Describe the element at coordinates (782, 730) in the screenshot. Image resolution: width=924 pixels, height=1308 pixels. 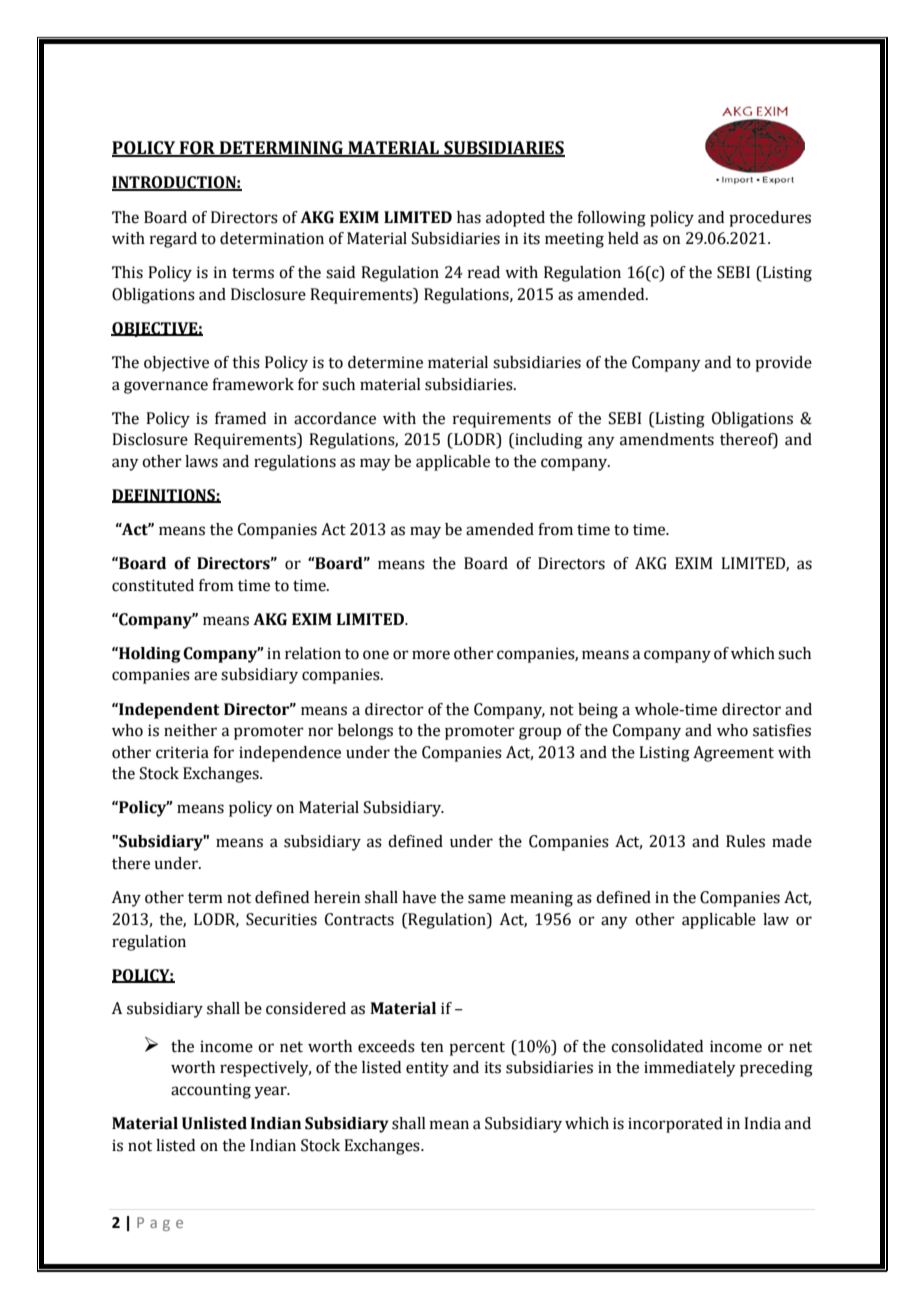
I see `satisfies` at that location.
